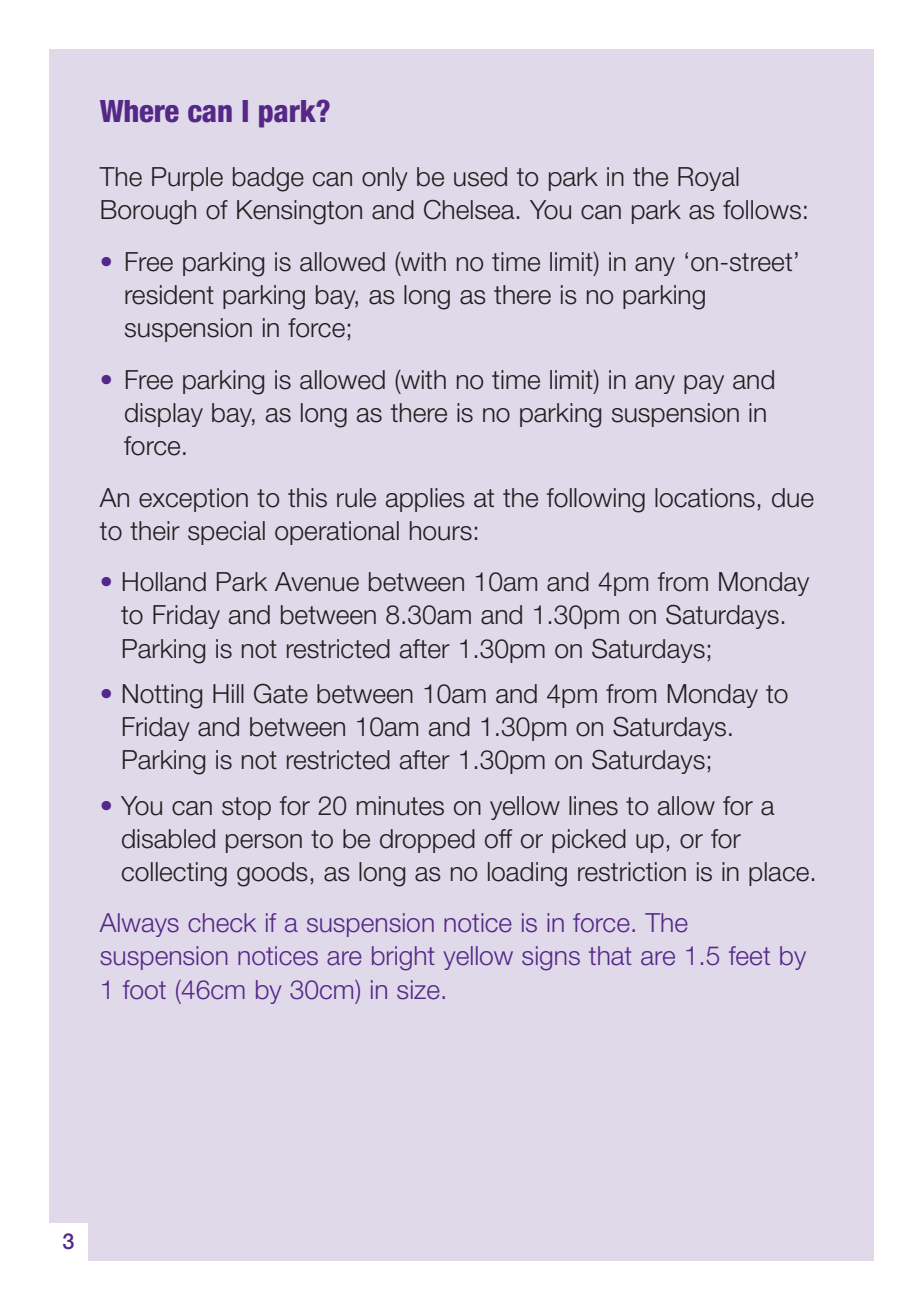 This document has height=1311, width=924. What do you see at coordinates (704, 384) in the document?
I see `pay` at bounding box center [704, 384].
